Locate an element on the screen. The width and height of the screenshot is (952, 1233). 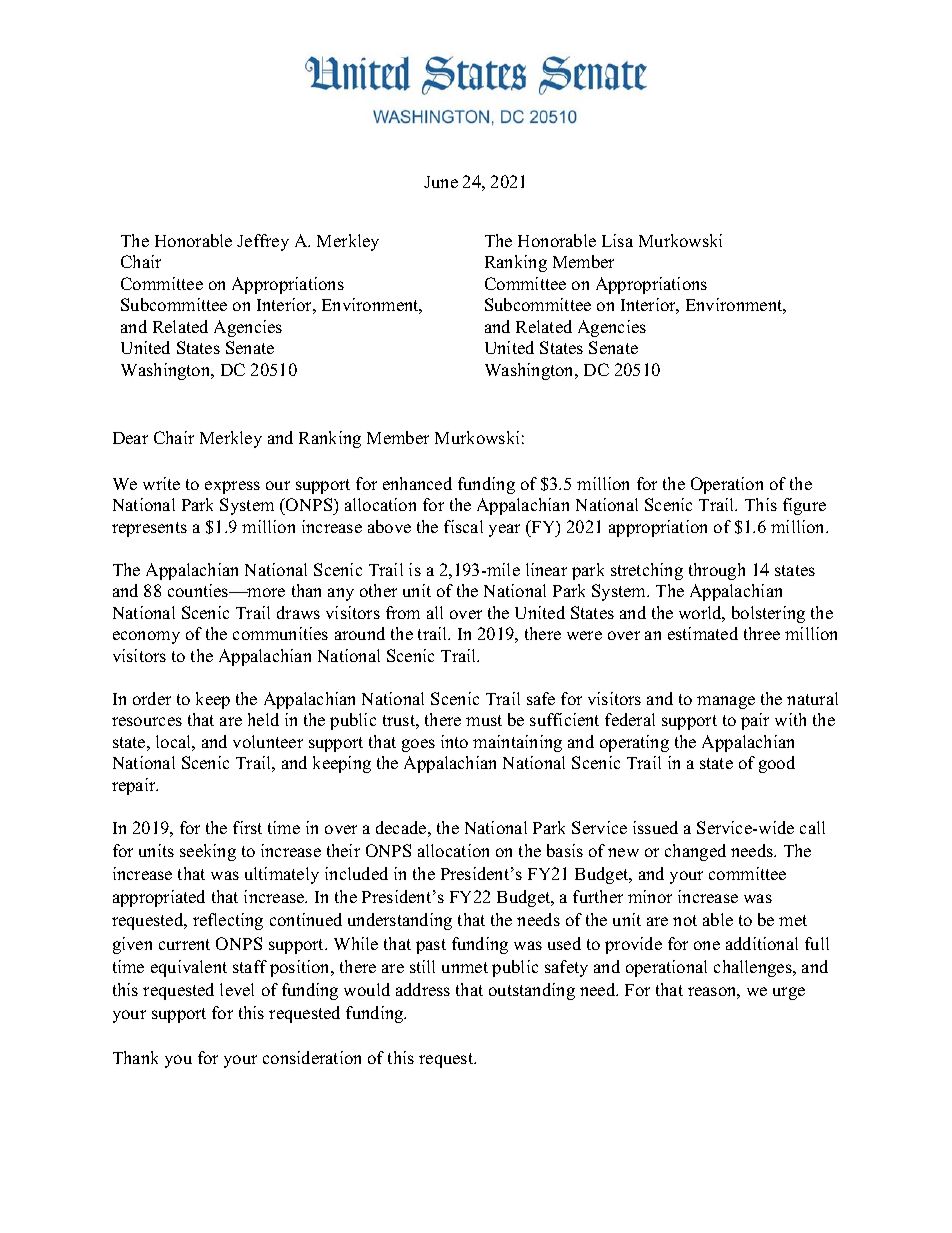
urge is located at coordinates (789, 993).
